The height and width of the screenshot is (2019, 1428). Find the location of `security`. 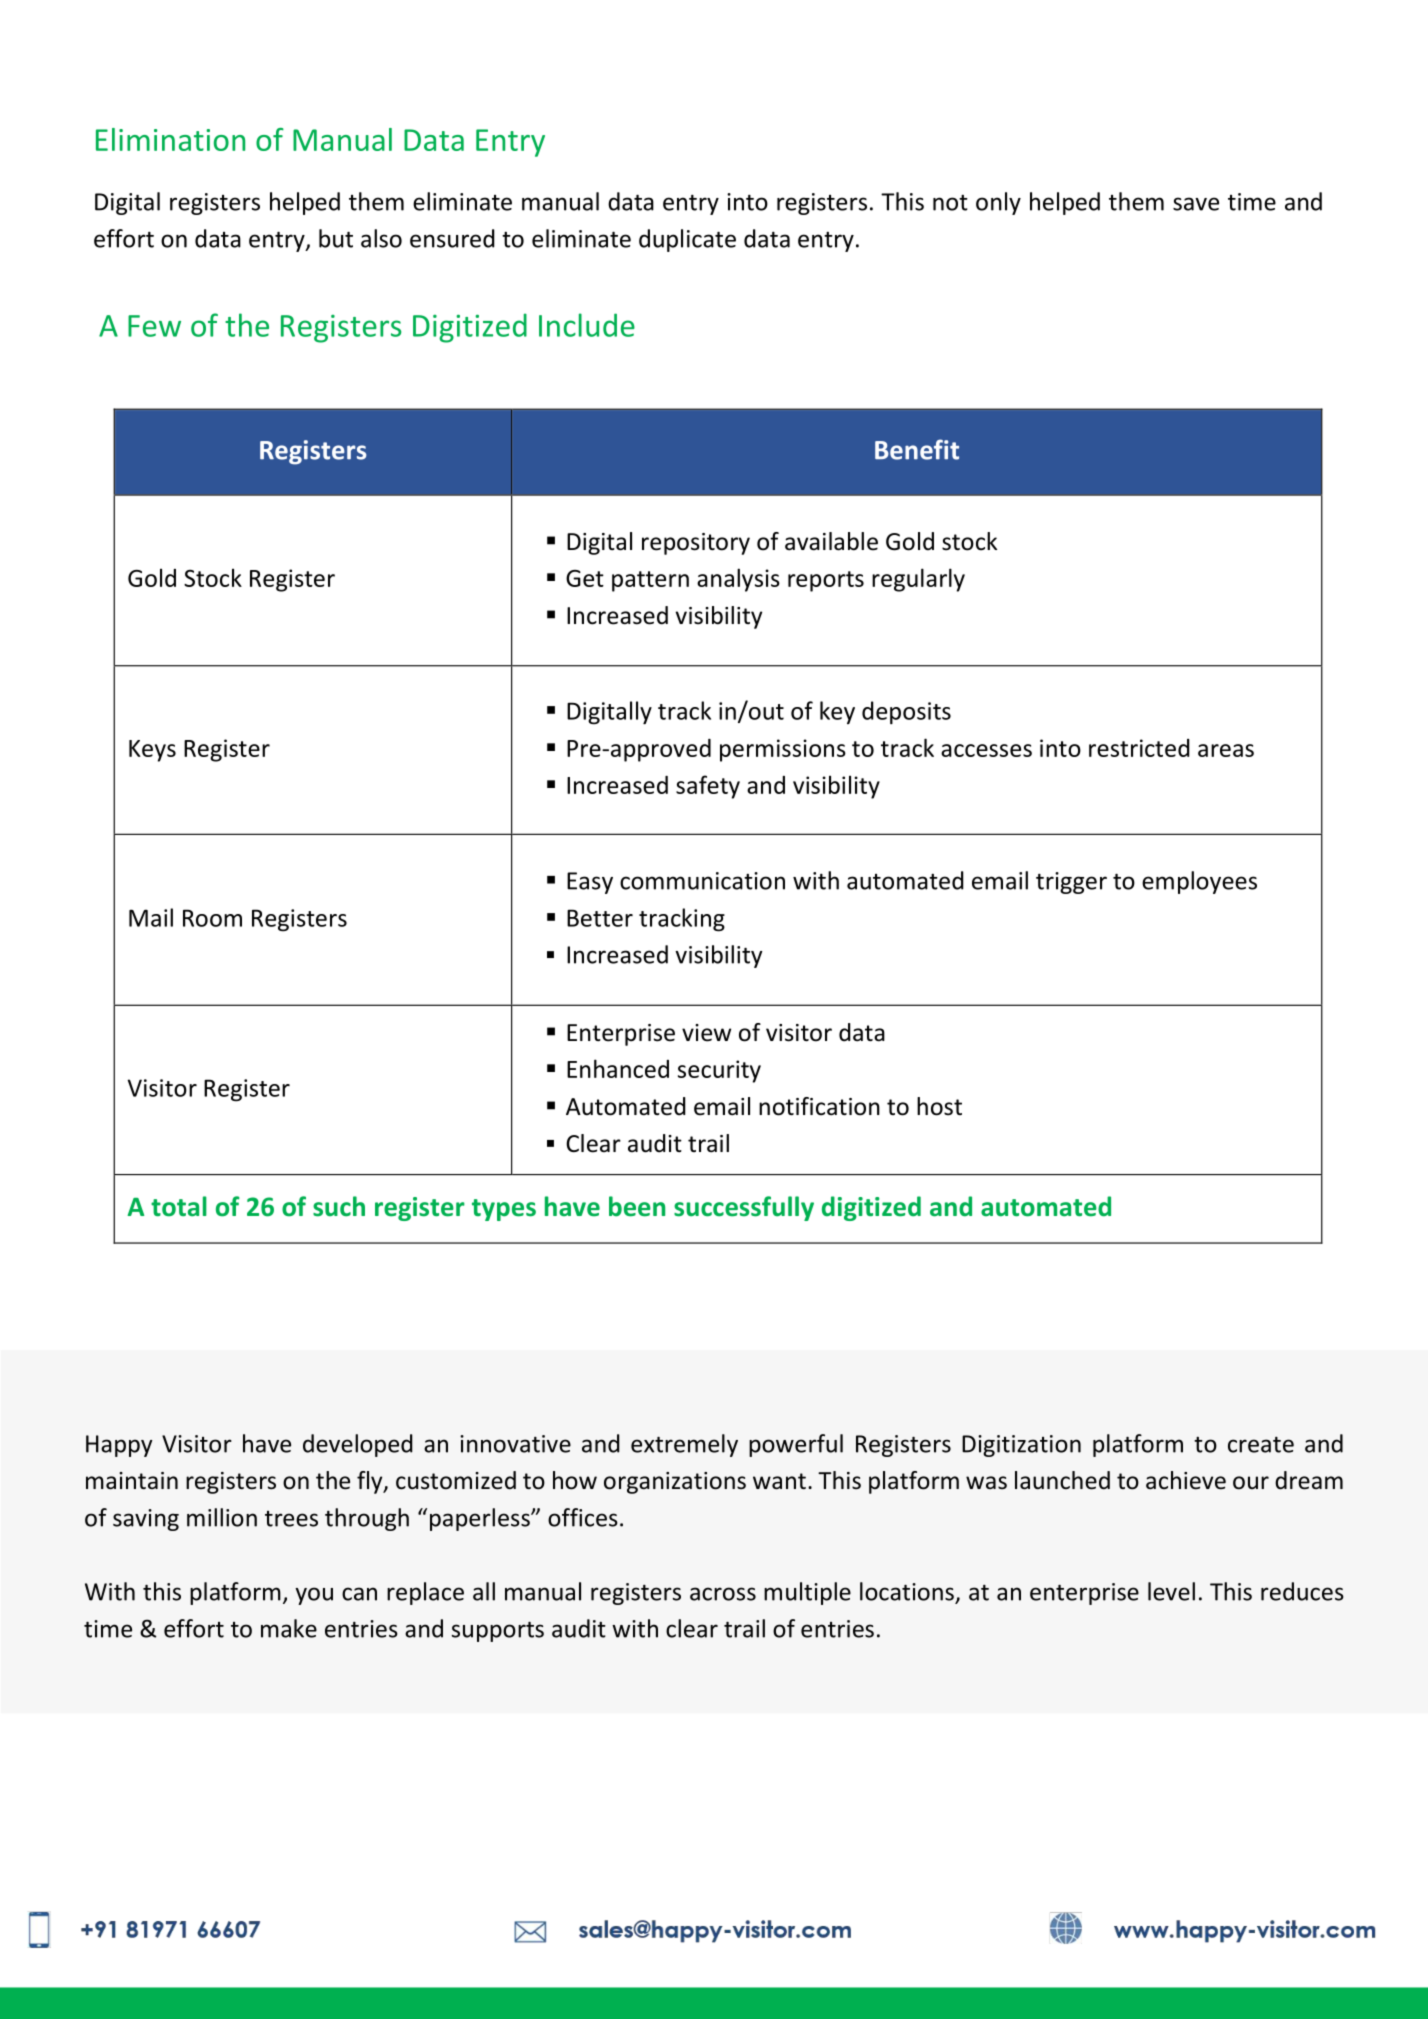

security is located at coordinates (719, 1071).
